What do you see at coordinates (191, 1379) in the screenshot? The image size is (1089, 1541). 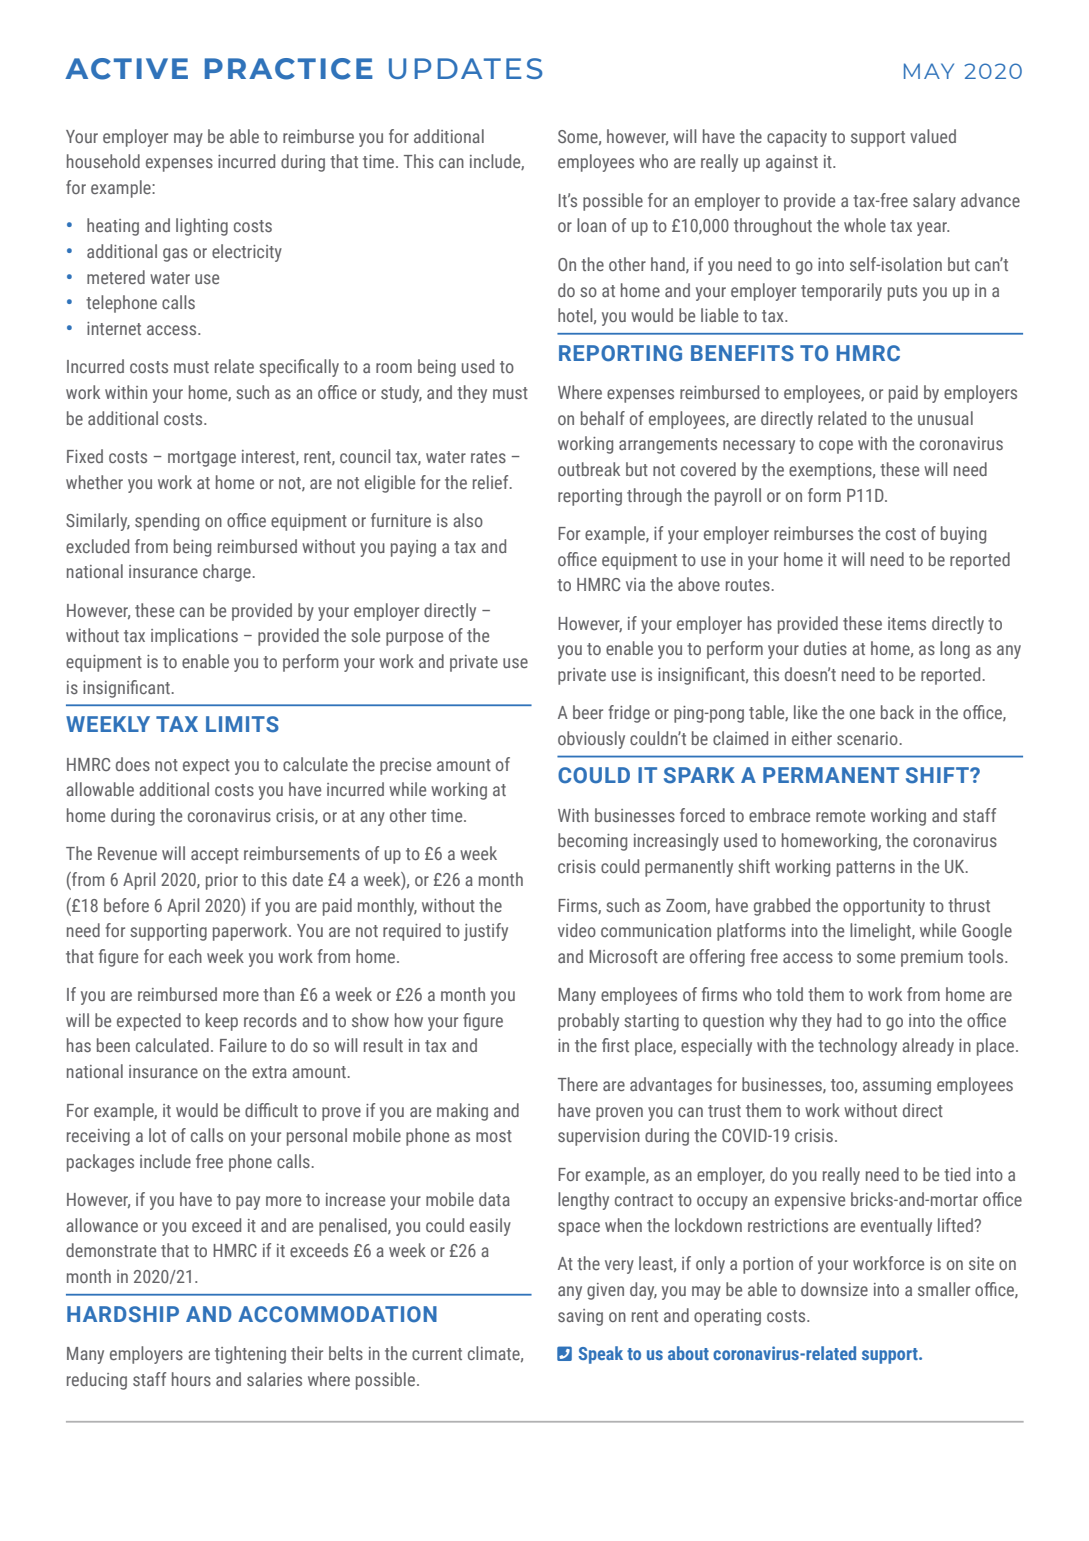 I see `hours` at bounding box center [191, 1379].
